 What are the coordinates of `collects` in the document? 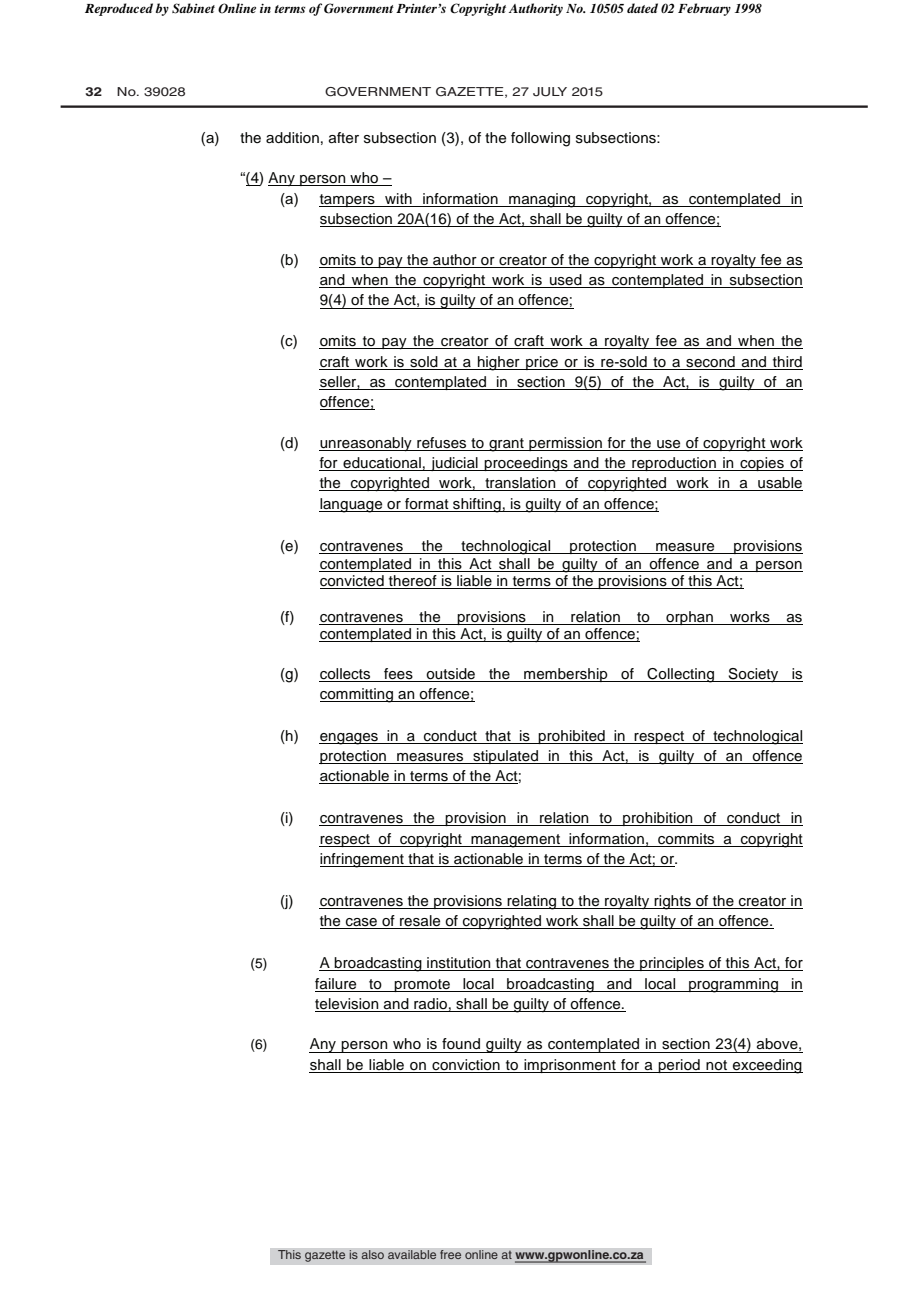 It's located at (345, 674).
